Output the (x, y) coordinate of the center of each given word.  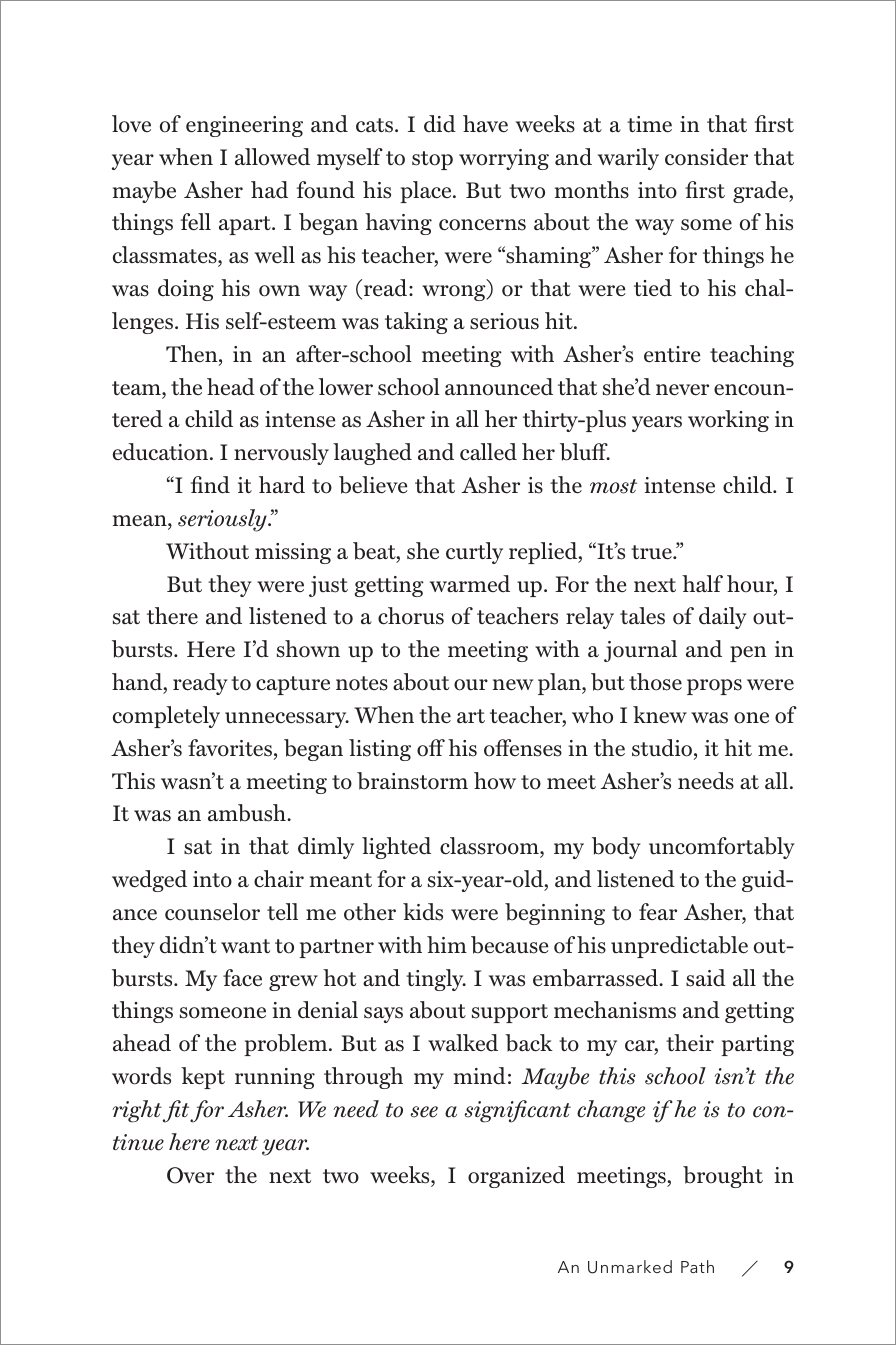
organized (516, 1177)
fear (658, 912)
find (210, 485)
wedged (149, 881)
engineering (244, 126)
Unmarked (630, 1267)
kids (423, 912)
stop (432, 160)
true (652, 552)
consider (706, 157)
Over (190, 1175)
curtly (474, 553)
